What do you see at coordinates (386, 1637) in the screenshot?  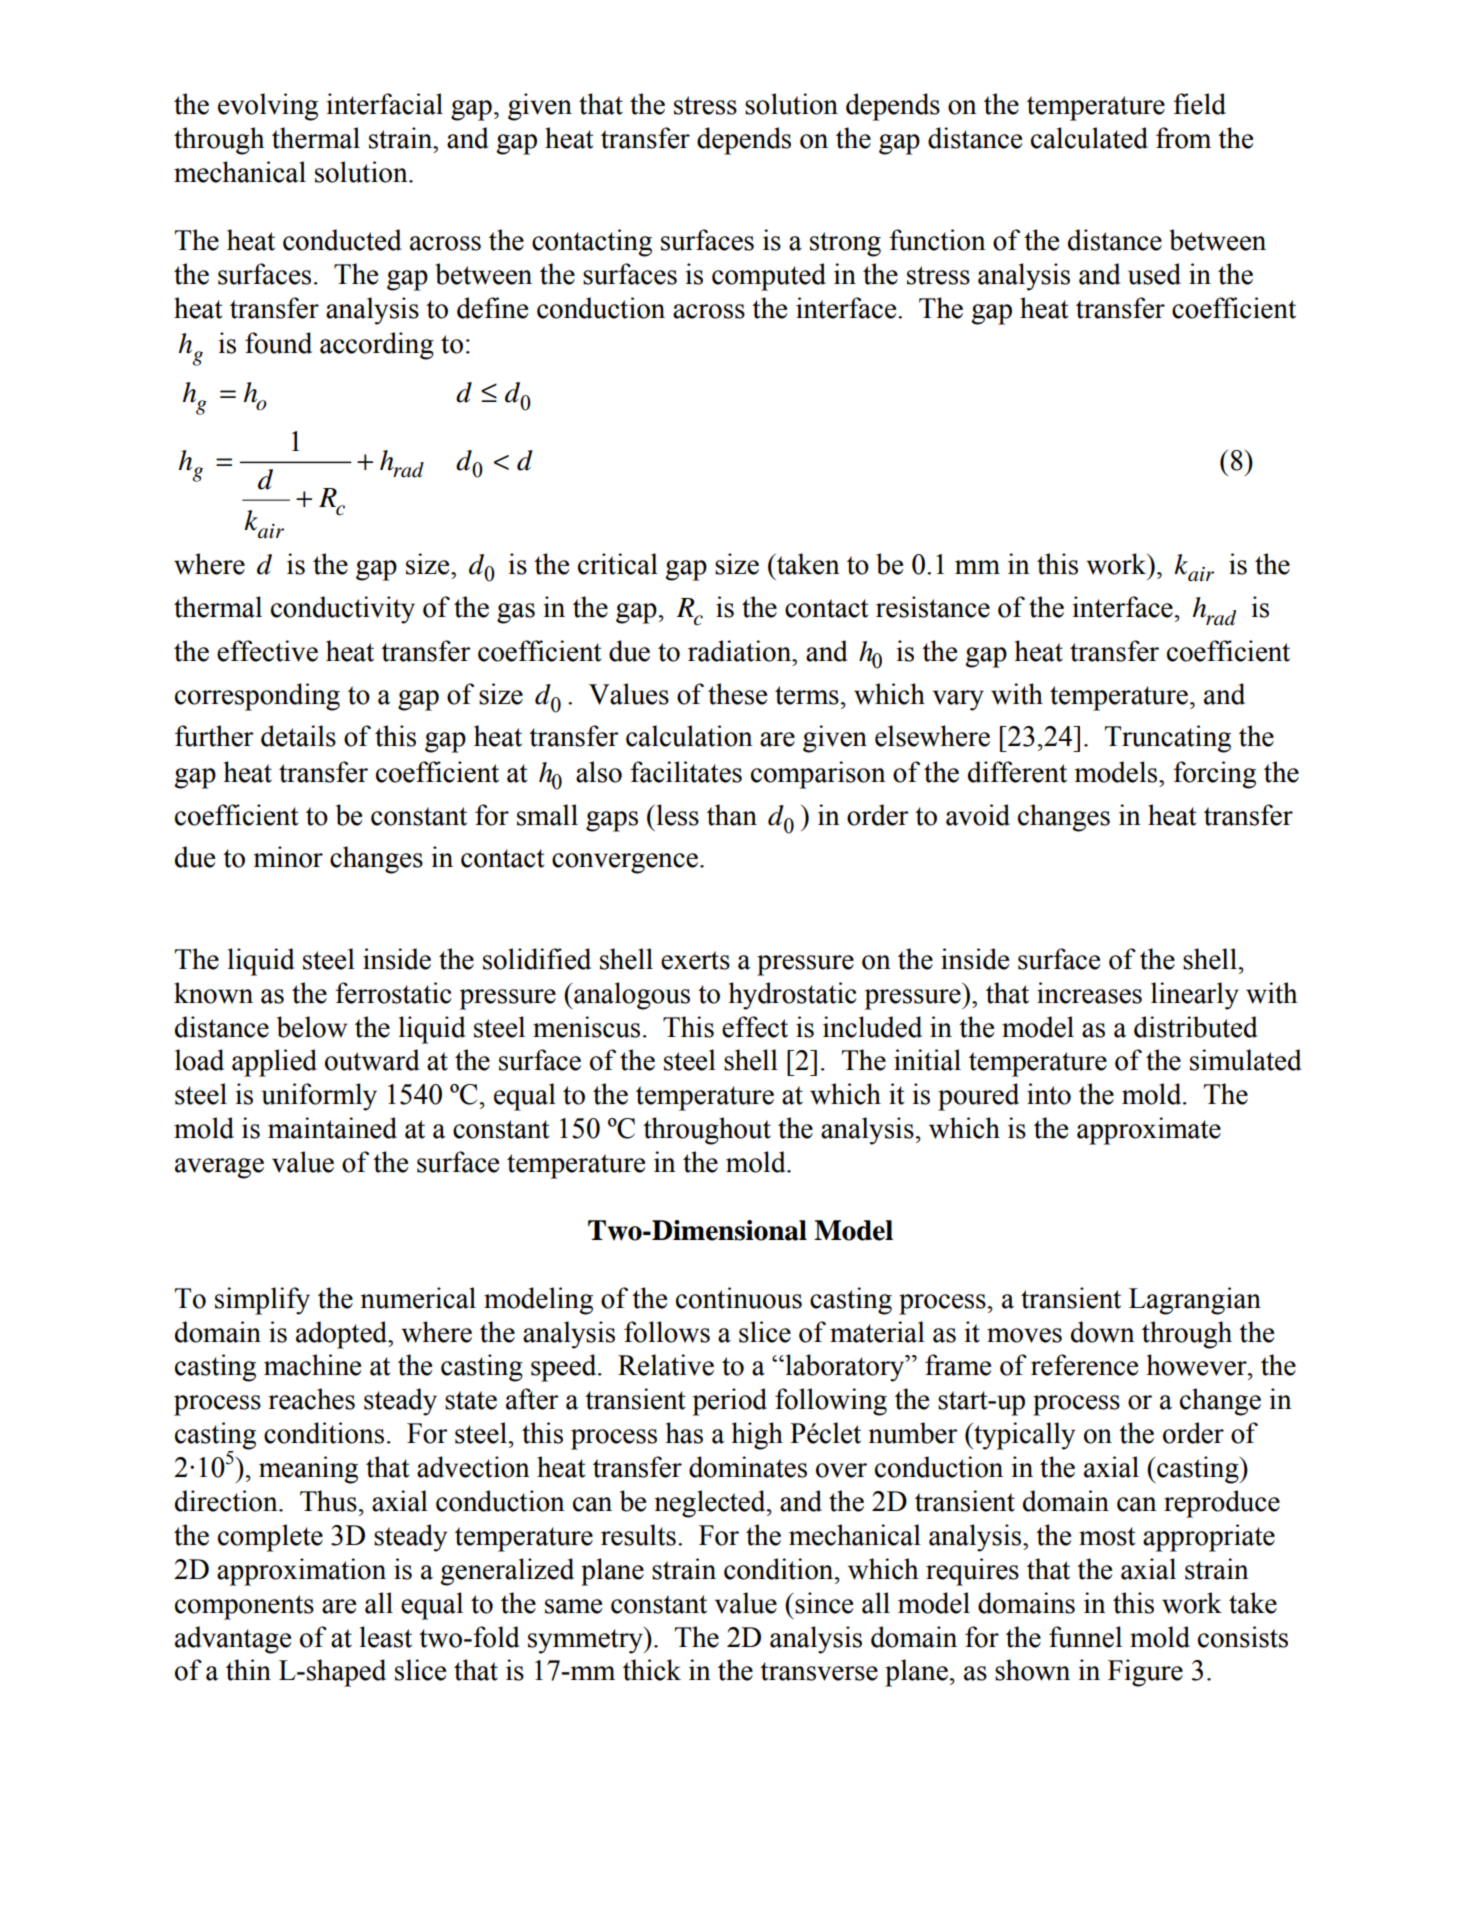 I see `least` at bounding box center [386, 1637].
